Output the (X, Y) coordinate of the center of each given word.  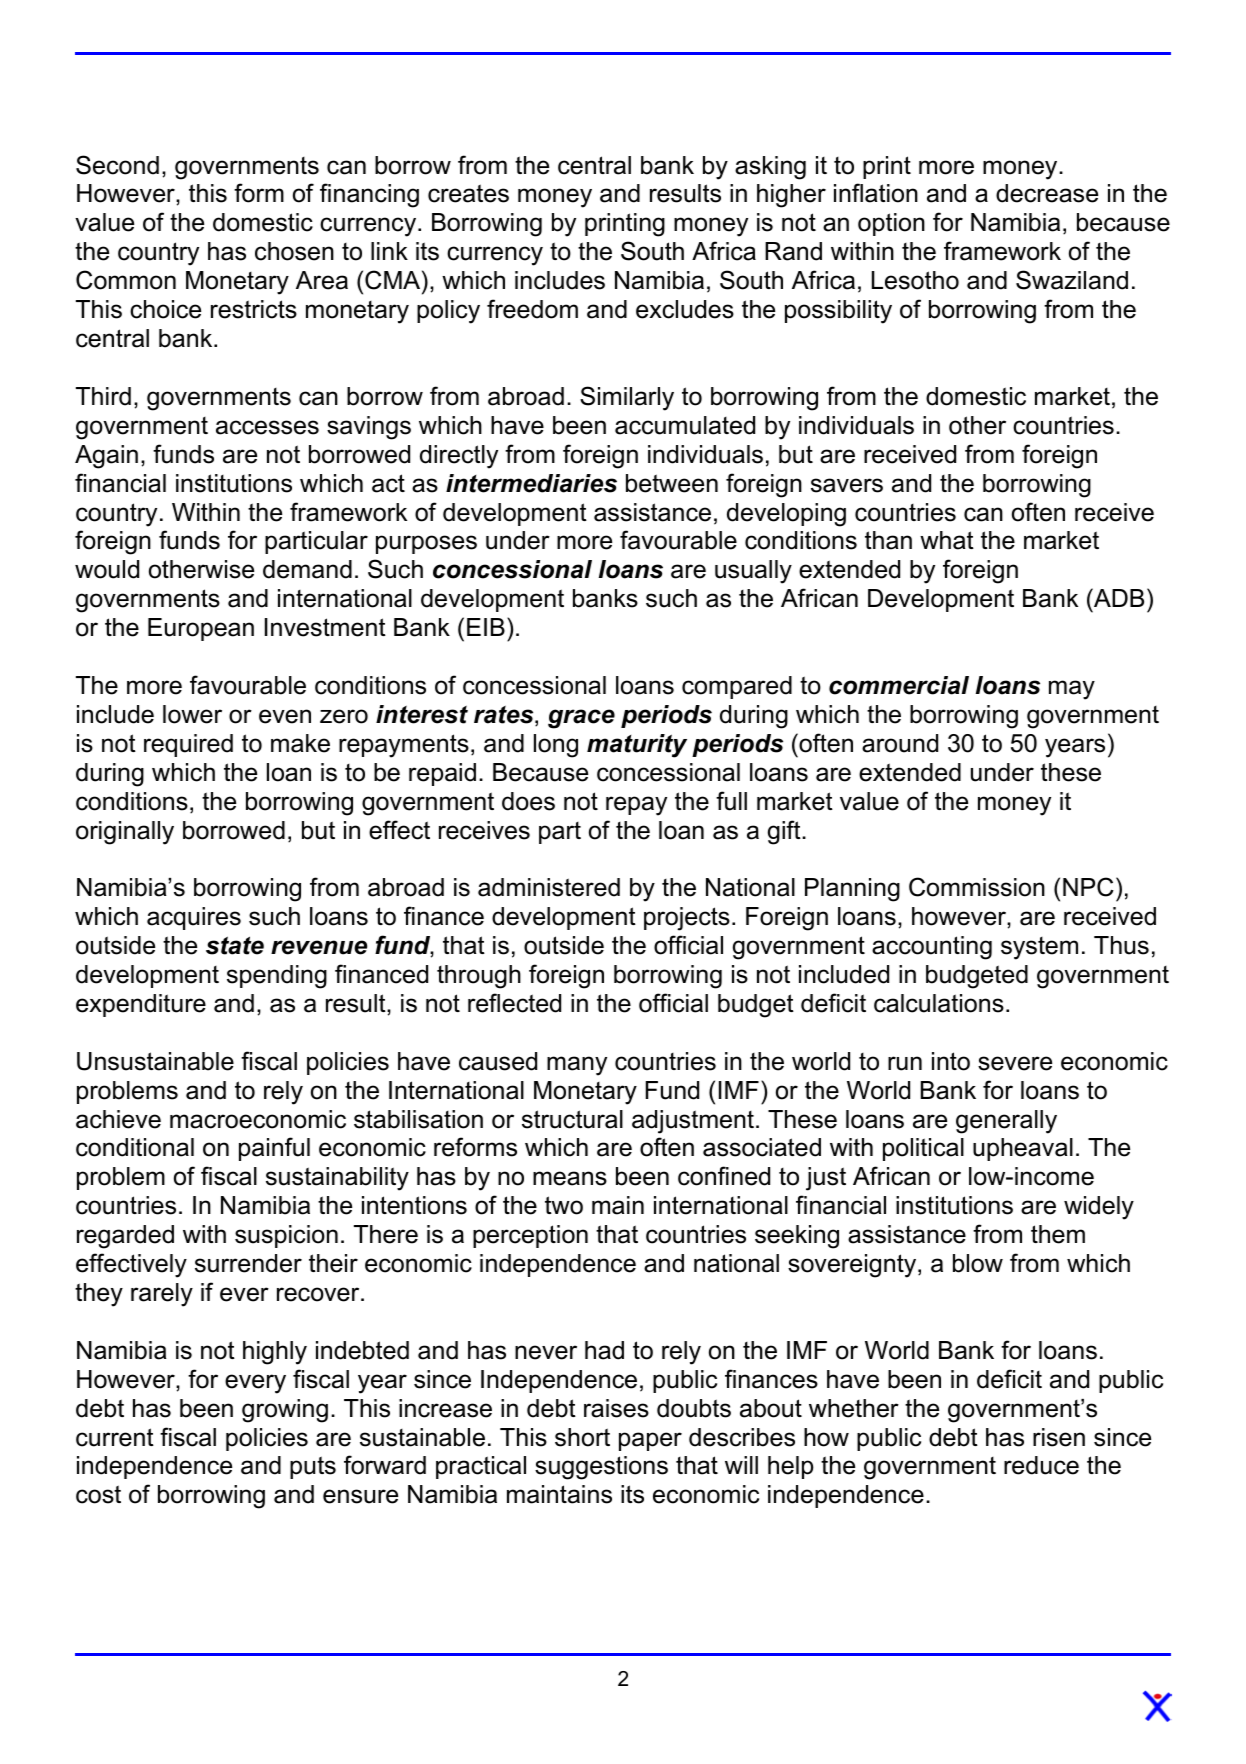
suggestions (601, 1468)
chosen (294, 251)
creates (468, 193)
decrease (1047, 193)
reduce (1041, 1465)
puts (313, 1467)
